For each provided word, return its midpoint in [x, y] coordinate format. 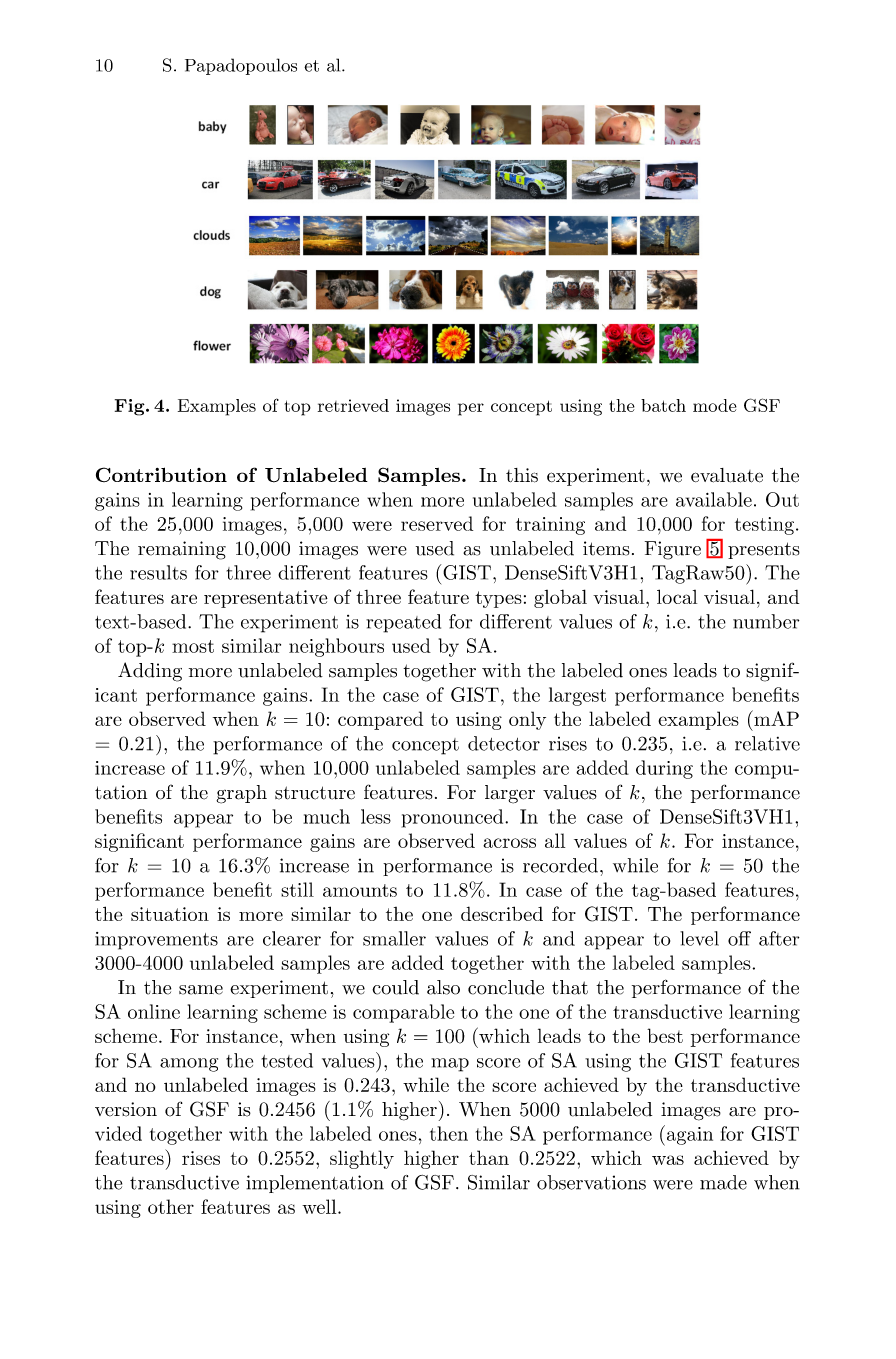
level [699, 938]
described [502, 913]
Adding [150, 672]
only [527, 720]
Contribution [161, 474]
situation [170, 914]
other [171, 1206]
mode [715, 405]
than [489, 1157]
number [766, 621]
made [723, 1182]
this [522, 475]
